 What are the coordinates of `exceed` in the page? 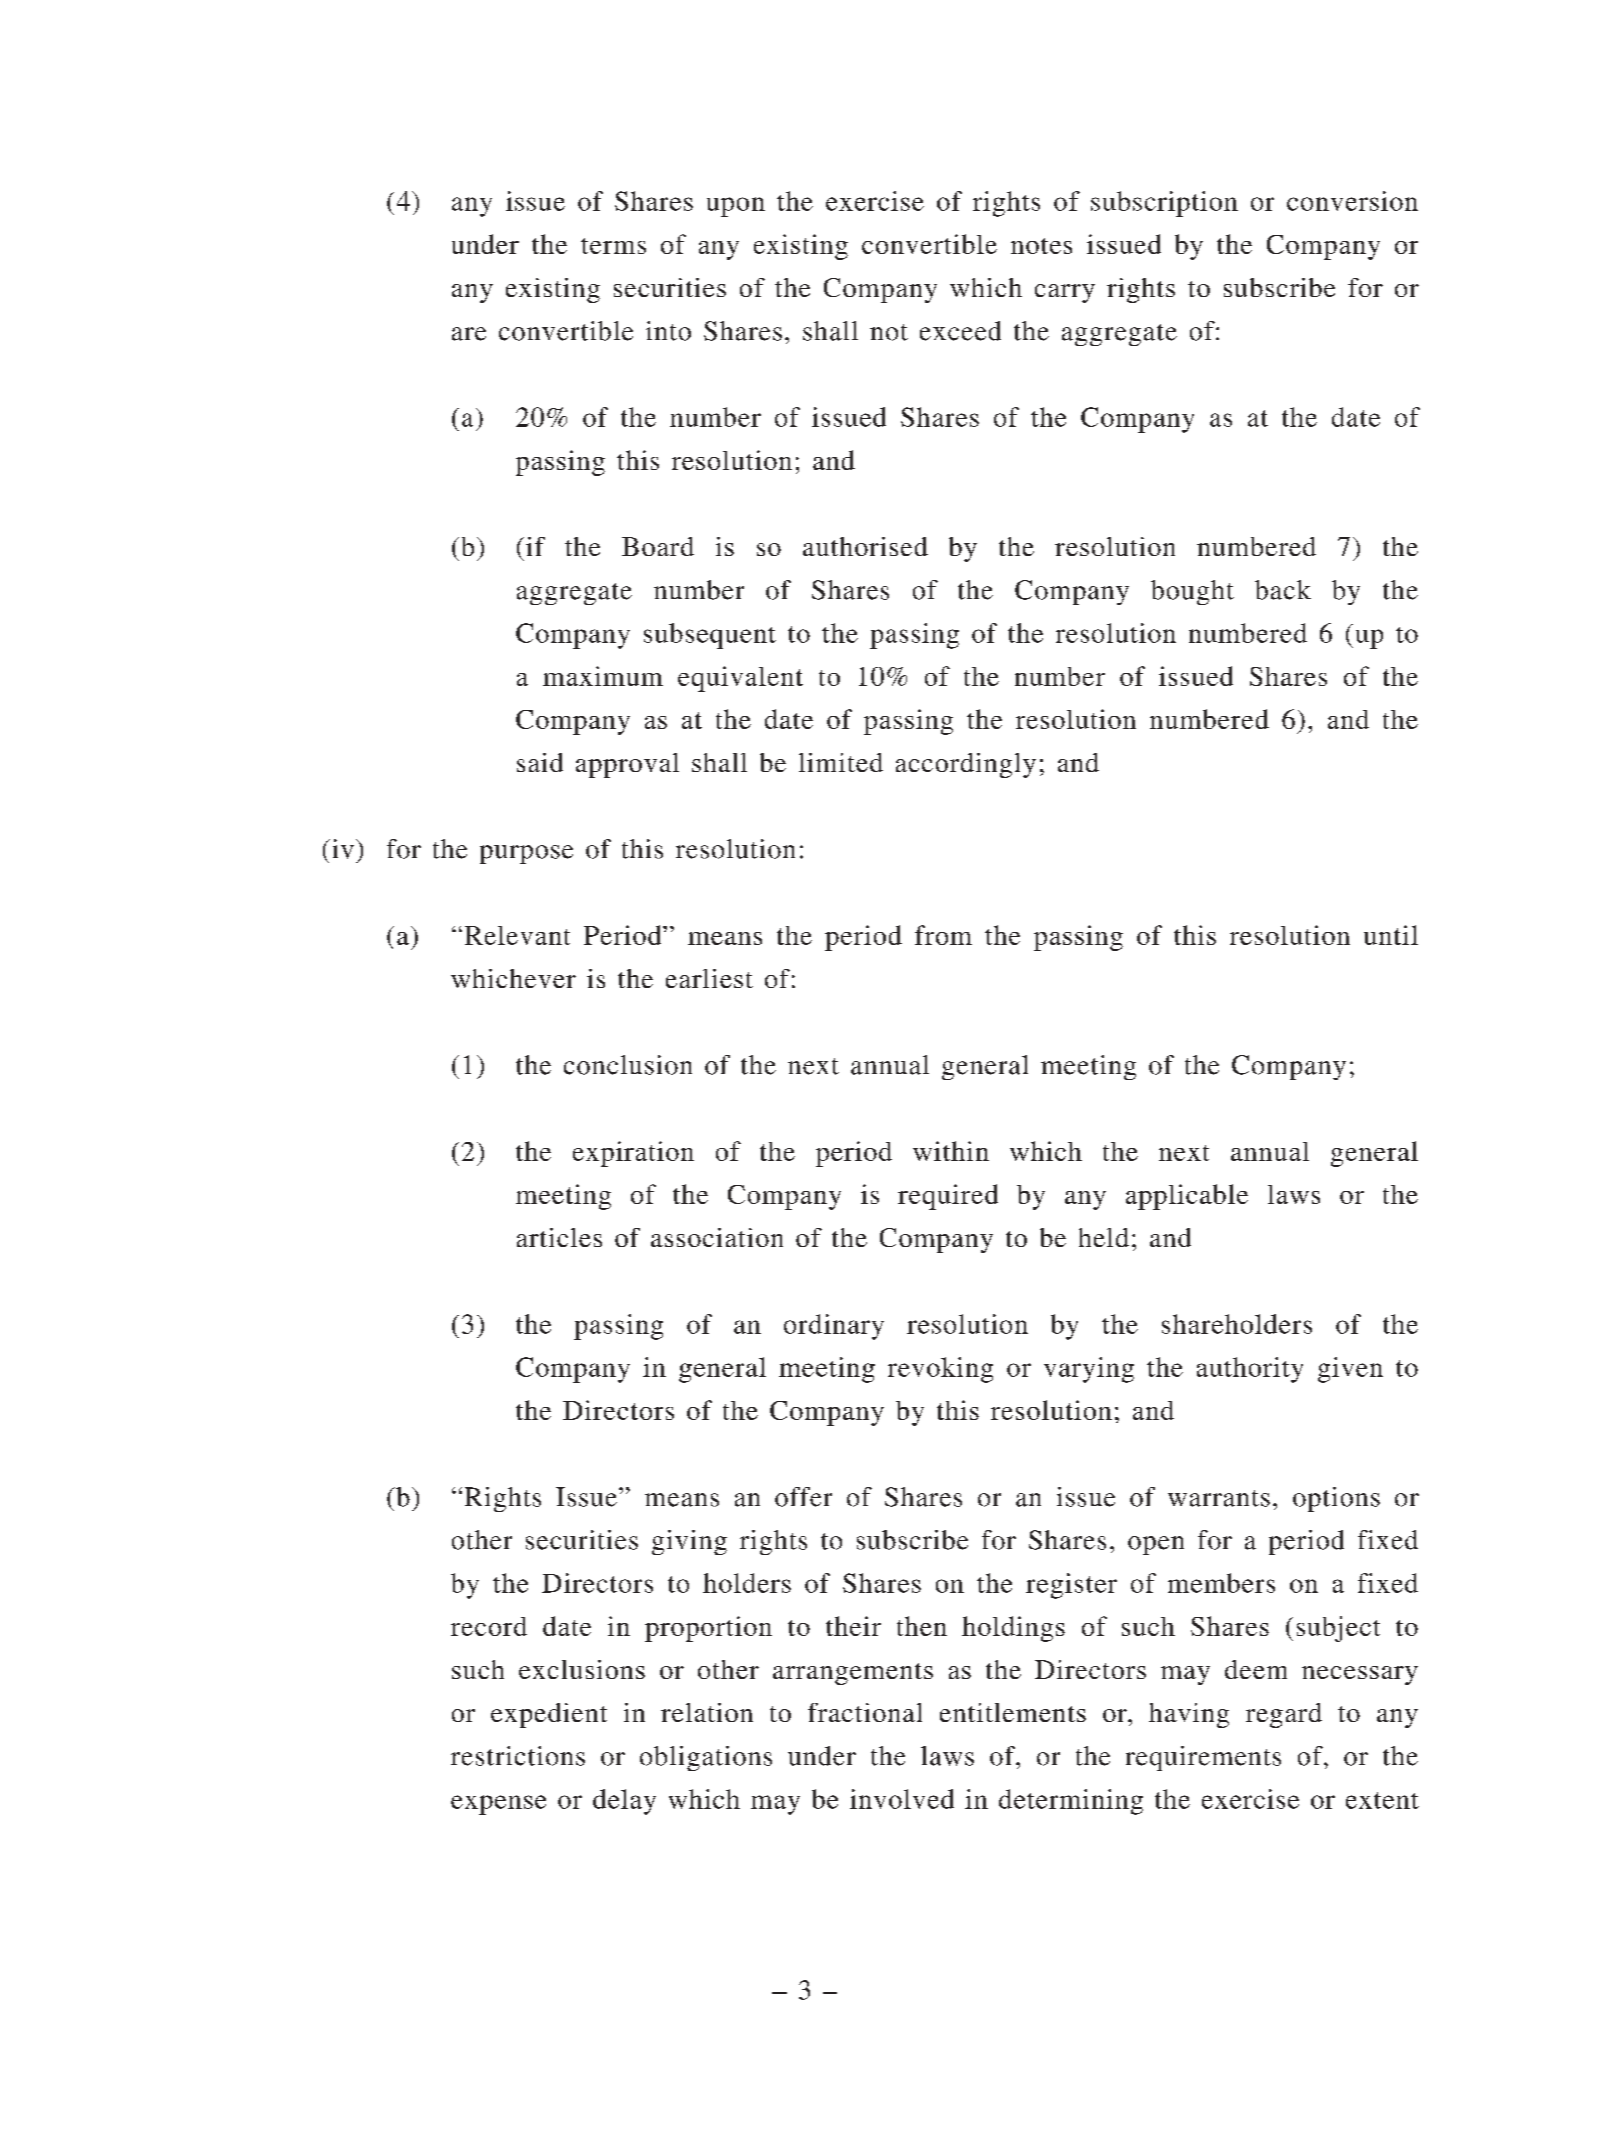 It's located at (960, 331).
